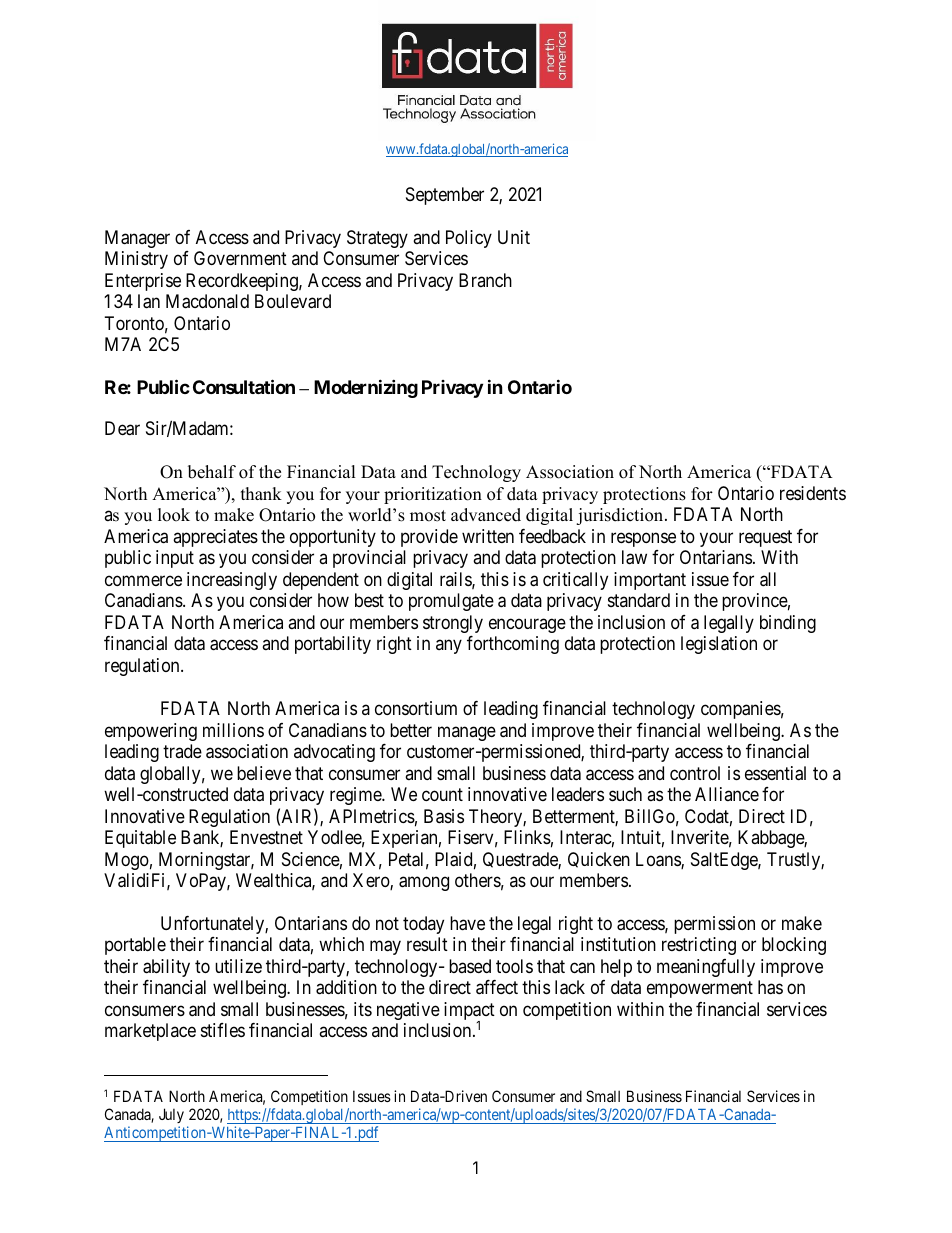 This document has height=1233, width=952. Describe the element at coordinates (469, 239) in the document. I see `Policy` at that location.
